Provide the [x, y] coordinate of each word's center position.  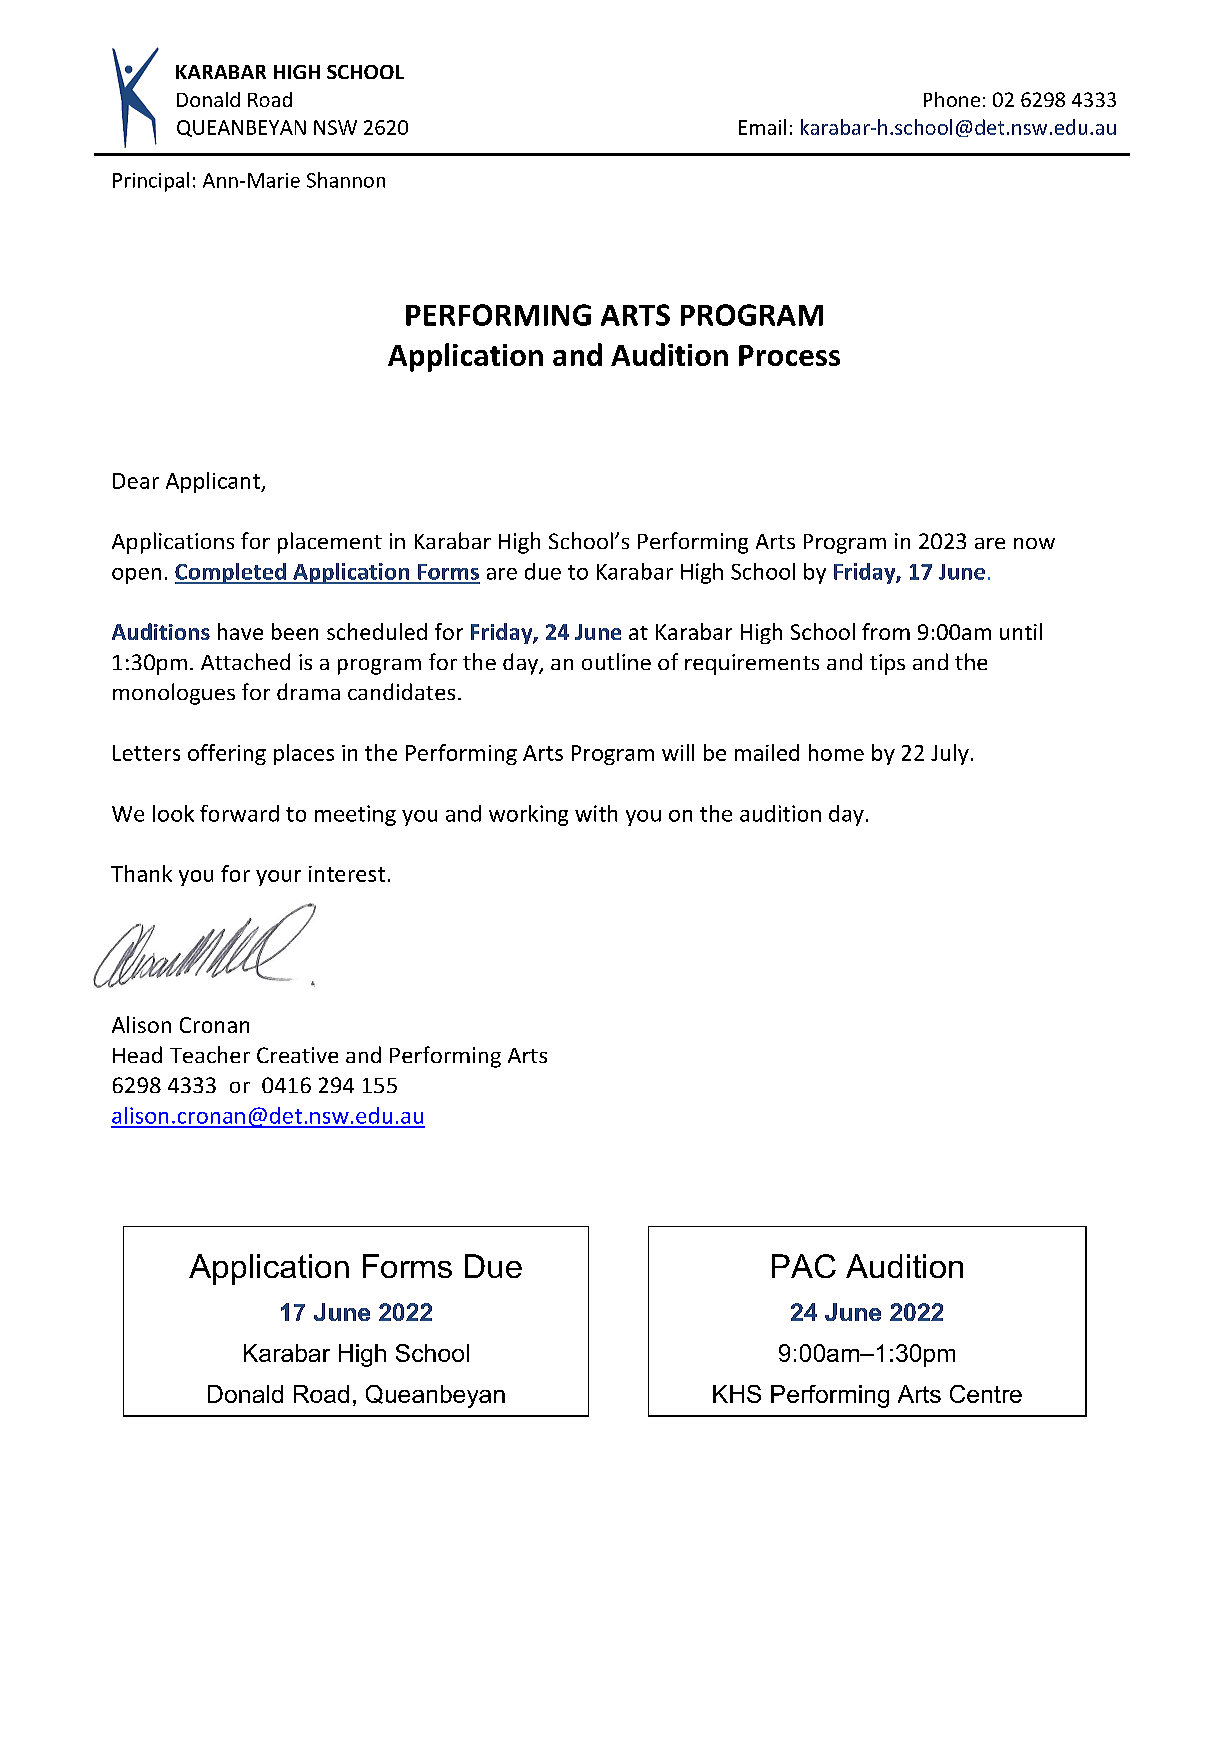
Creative [297, 1055]
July [950, 754]
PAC [804, 1266]
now [1034, 543]
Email [762, 127]
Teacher [210, 1054]
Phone [952, 99]
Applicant [214, 482]
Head [137, 1054]
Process [789, 355]
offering [227, 754]
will [678, 752]
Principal [151, 182]
